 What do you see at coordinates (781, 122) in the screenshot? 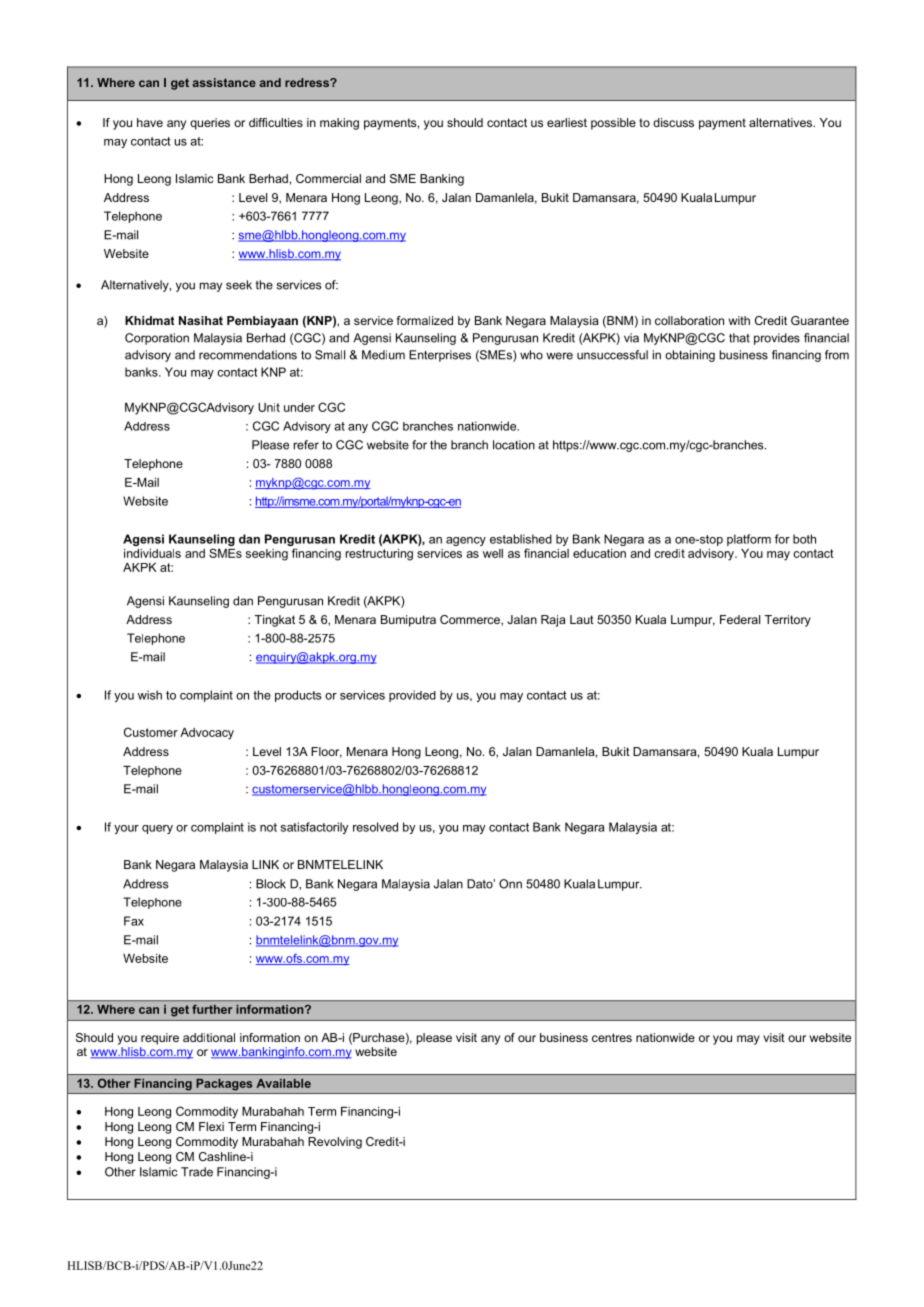
I see `alternatives` at bounding box center [781, 122].
